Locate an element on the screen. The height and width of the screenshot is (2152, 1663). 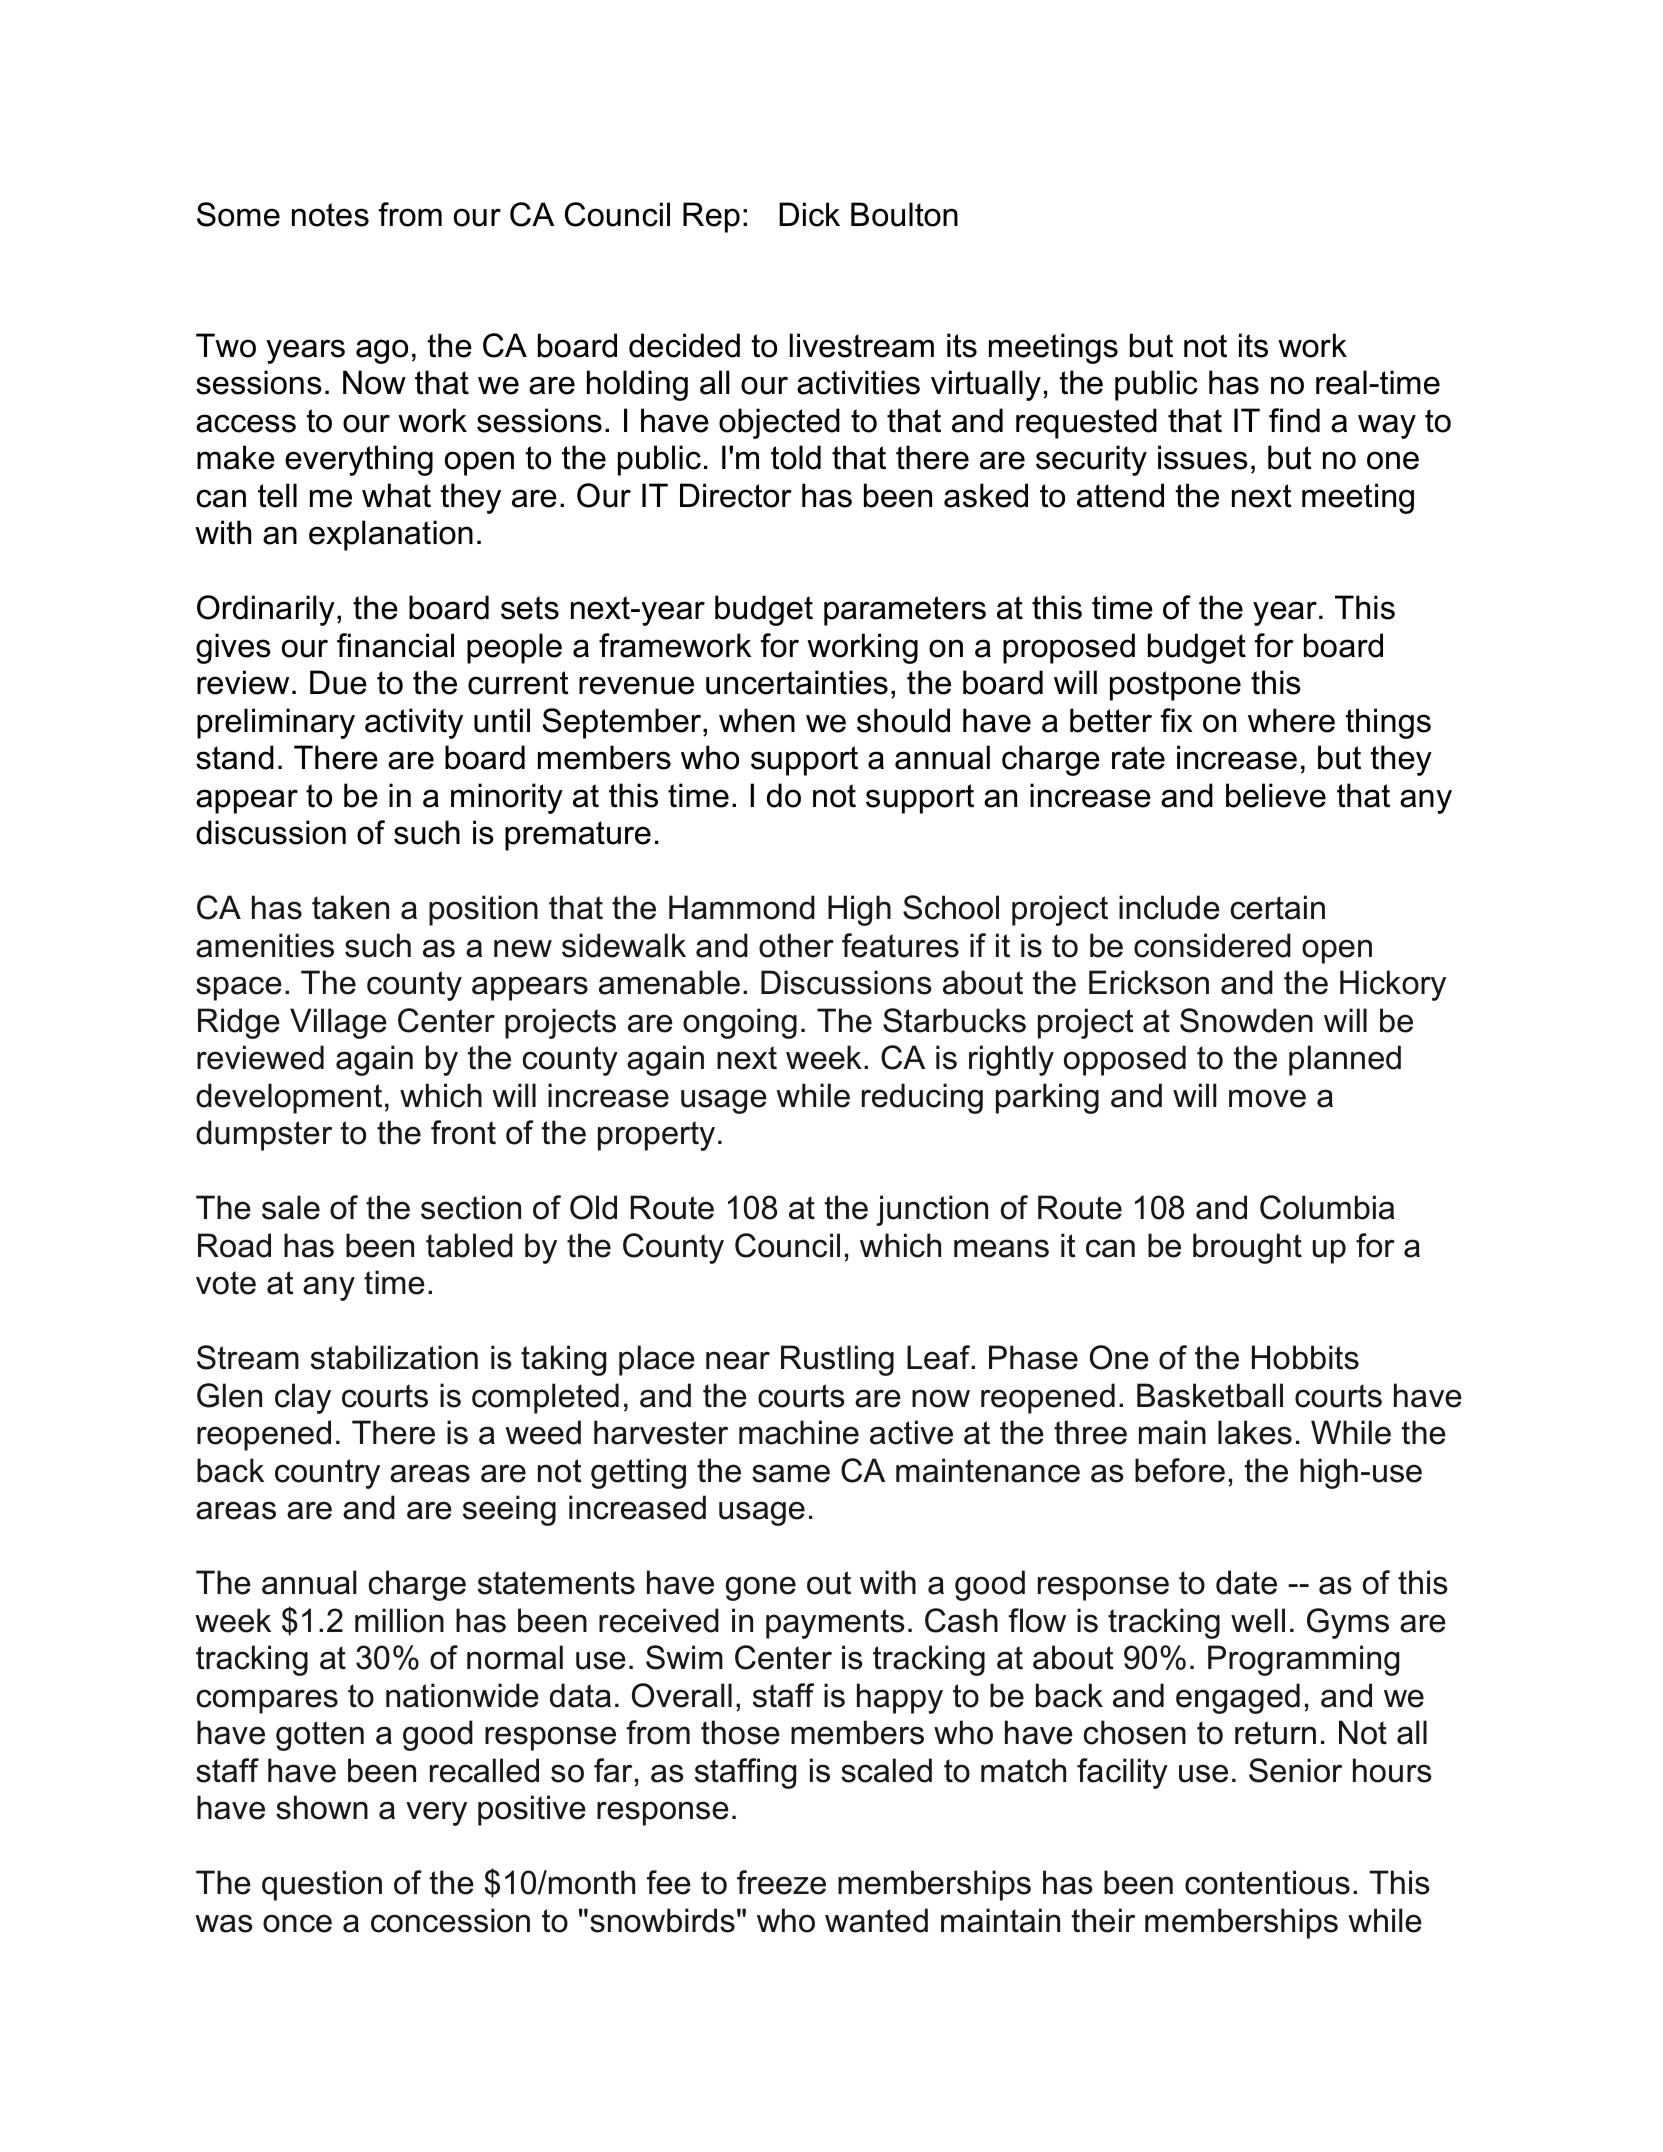
stabilization is located at coordinates (394, 1357).
